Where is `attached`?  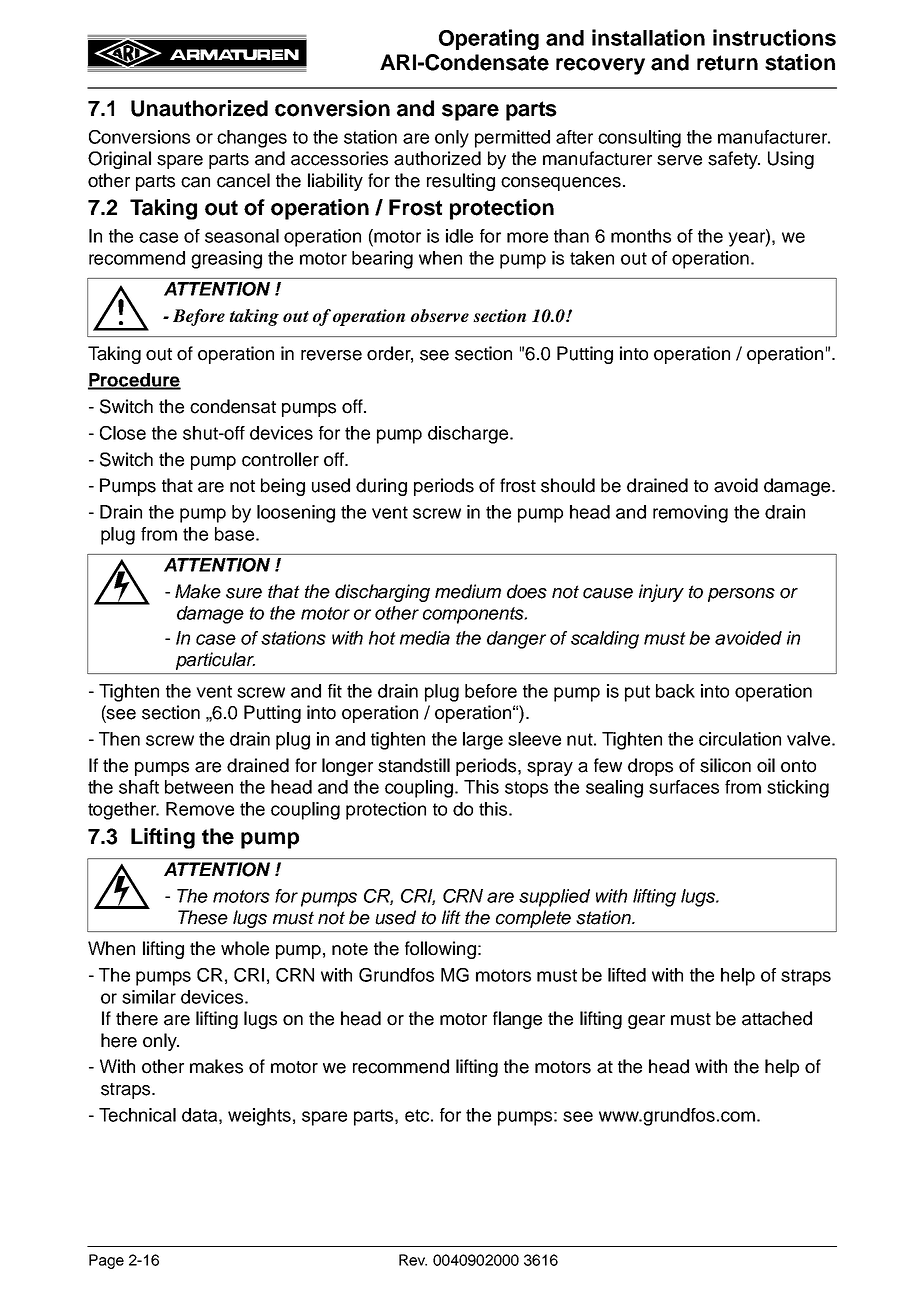
attached is located at coordinates (777, 1018).
